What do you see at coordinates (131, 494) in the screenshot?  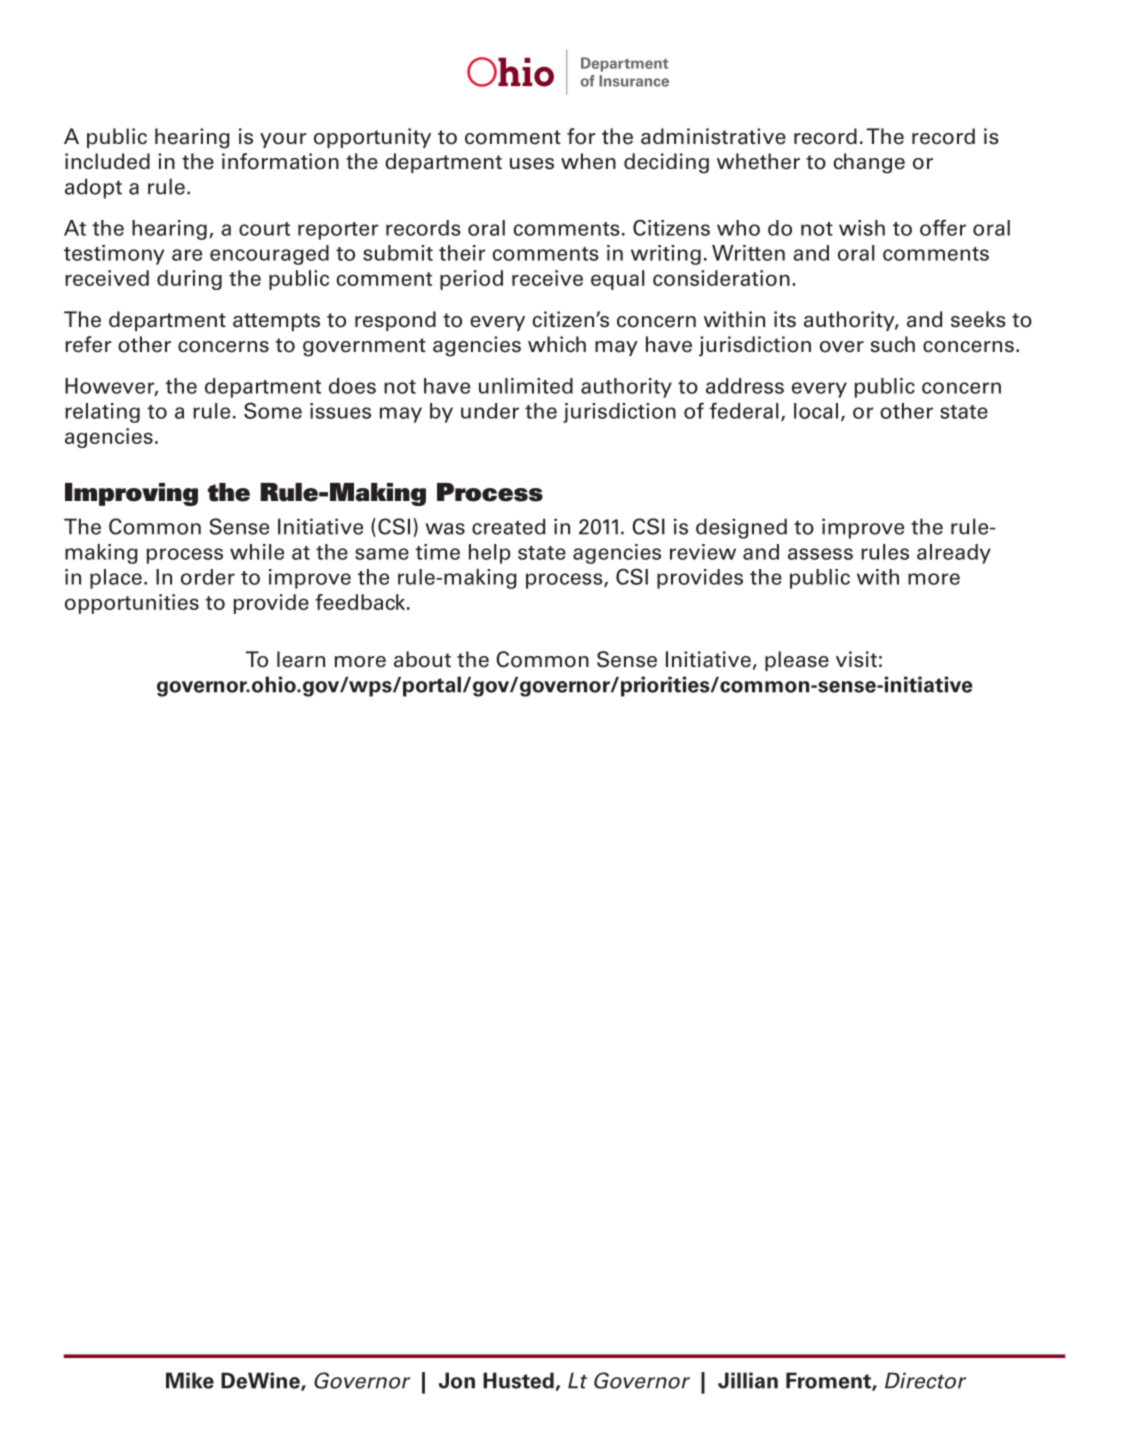 I see `Improving` at bounding box center [131, 494].
